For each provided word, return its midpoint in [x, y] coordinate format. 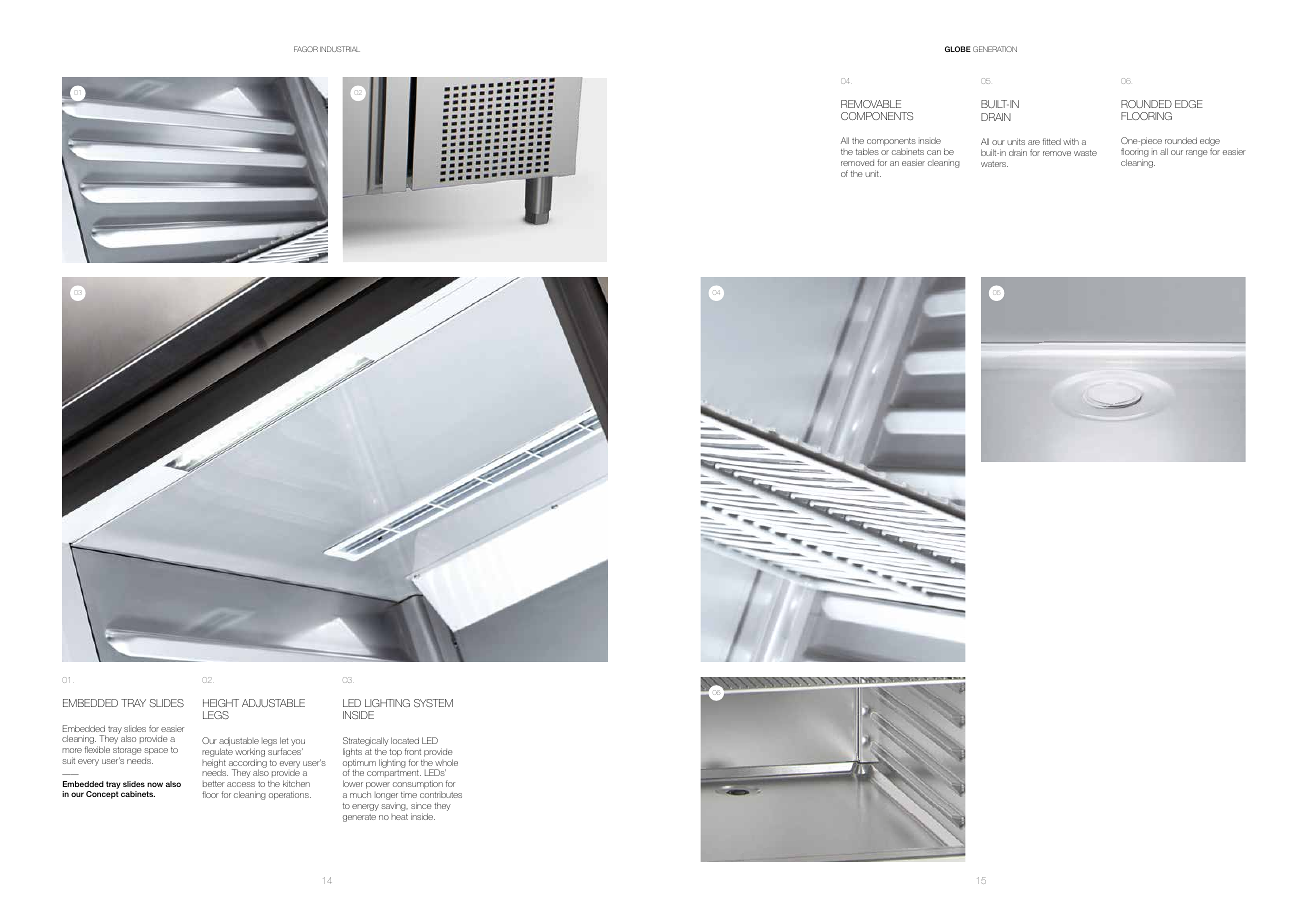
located [405, 740]
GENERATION [995, 49]
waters [994, 164]
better [214, 784]
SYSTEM [433, 703]
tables [867, 151]
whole [446, 762]
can [934, 152]
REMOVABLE [871, 104]
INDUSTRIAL [340, 49]
